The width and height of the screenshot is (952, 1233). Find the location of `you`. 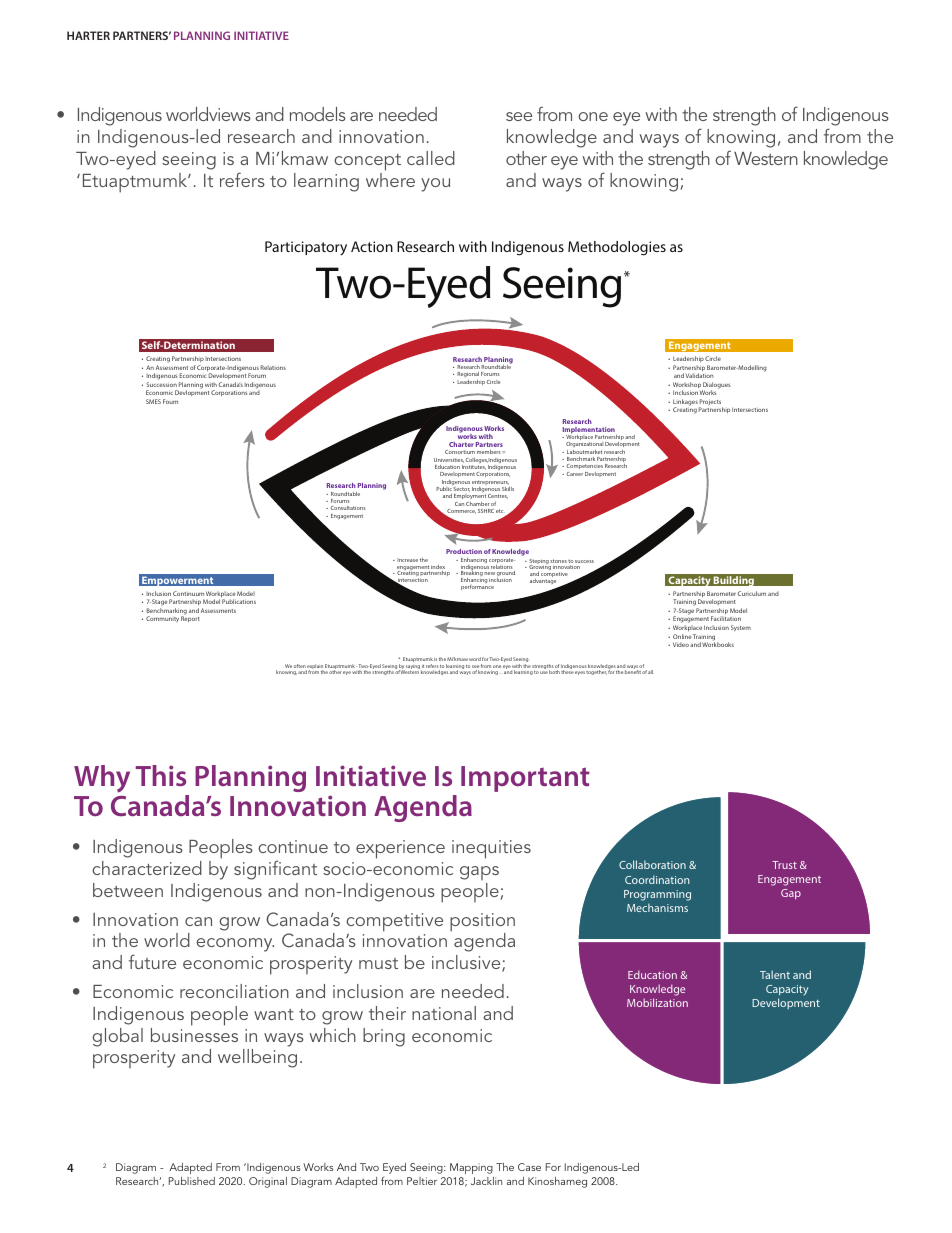

you is located at coordinates (435, 185).
